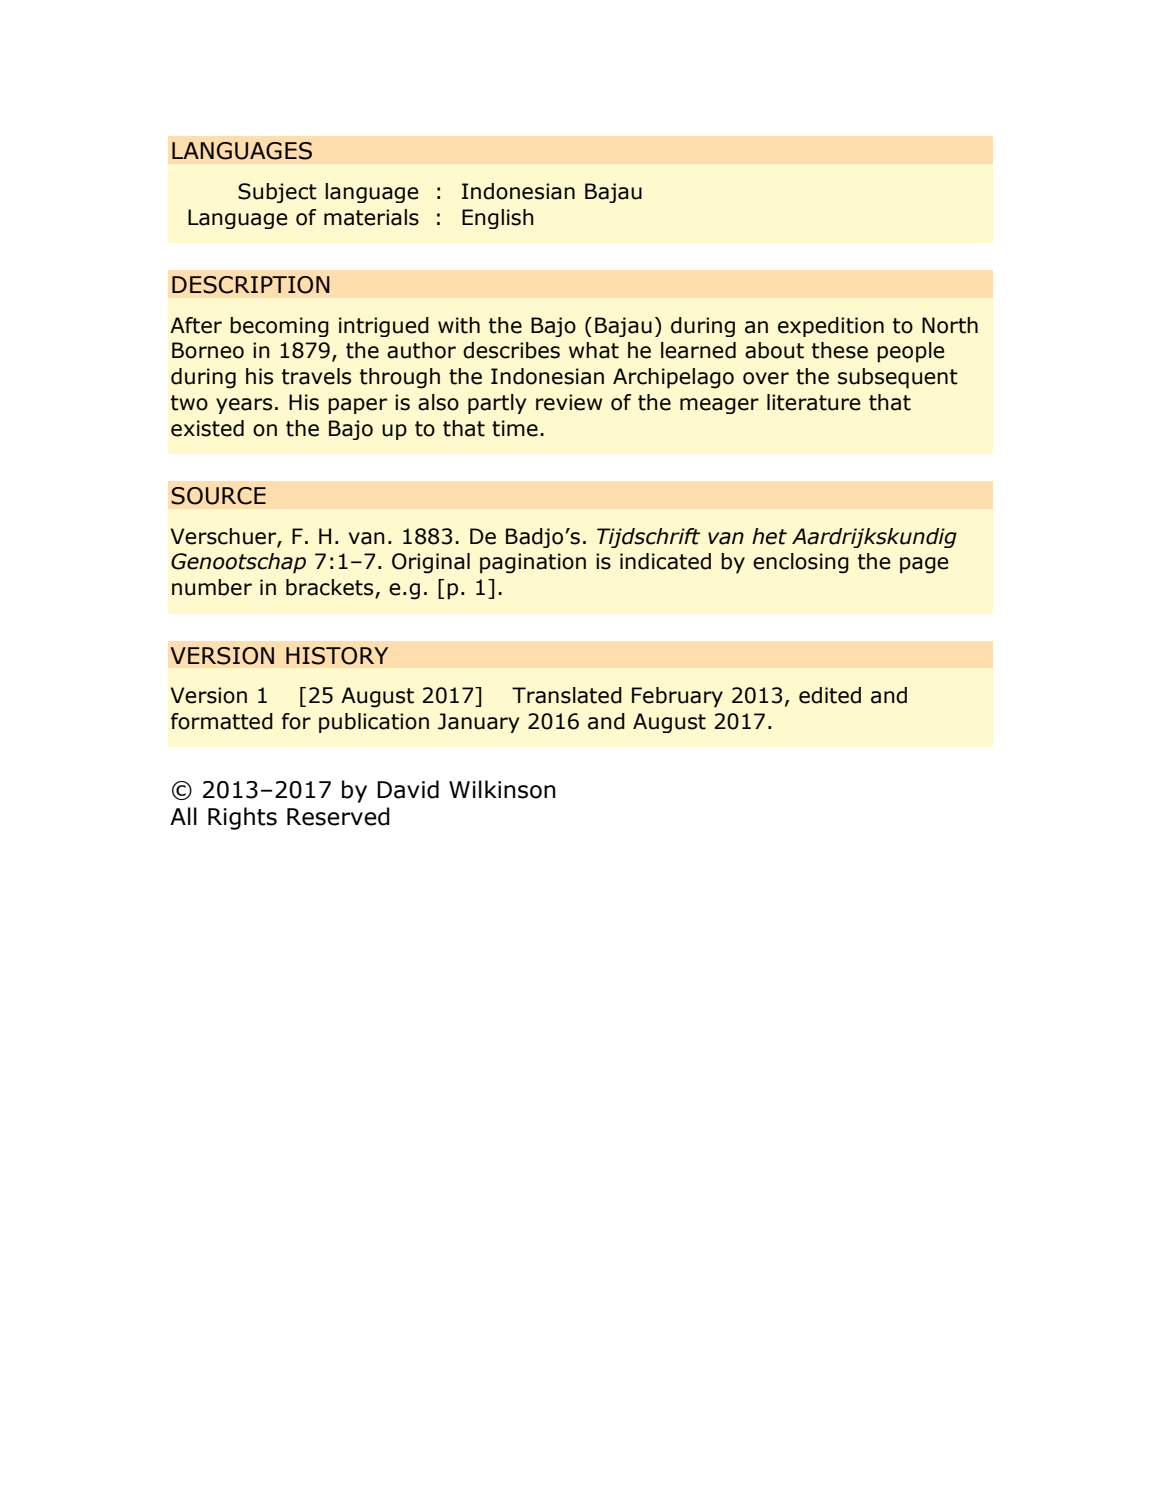 The width and height of the document is (1160, 1502). I want to click on SOURCE, so click(218, 496).
